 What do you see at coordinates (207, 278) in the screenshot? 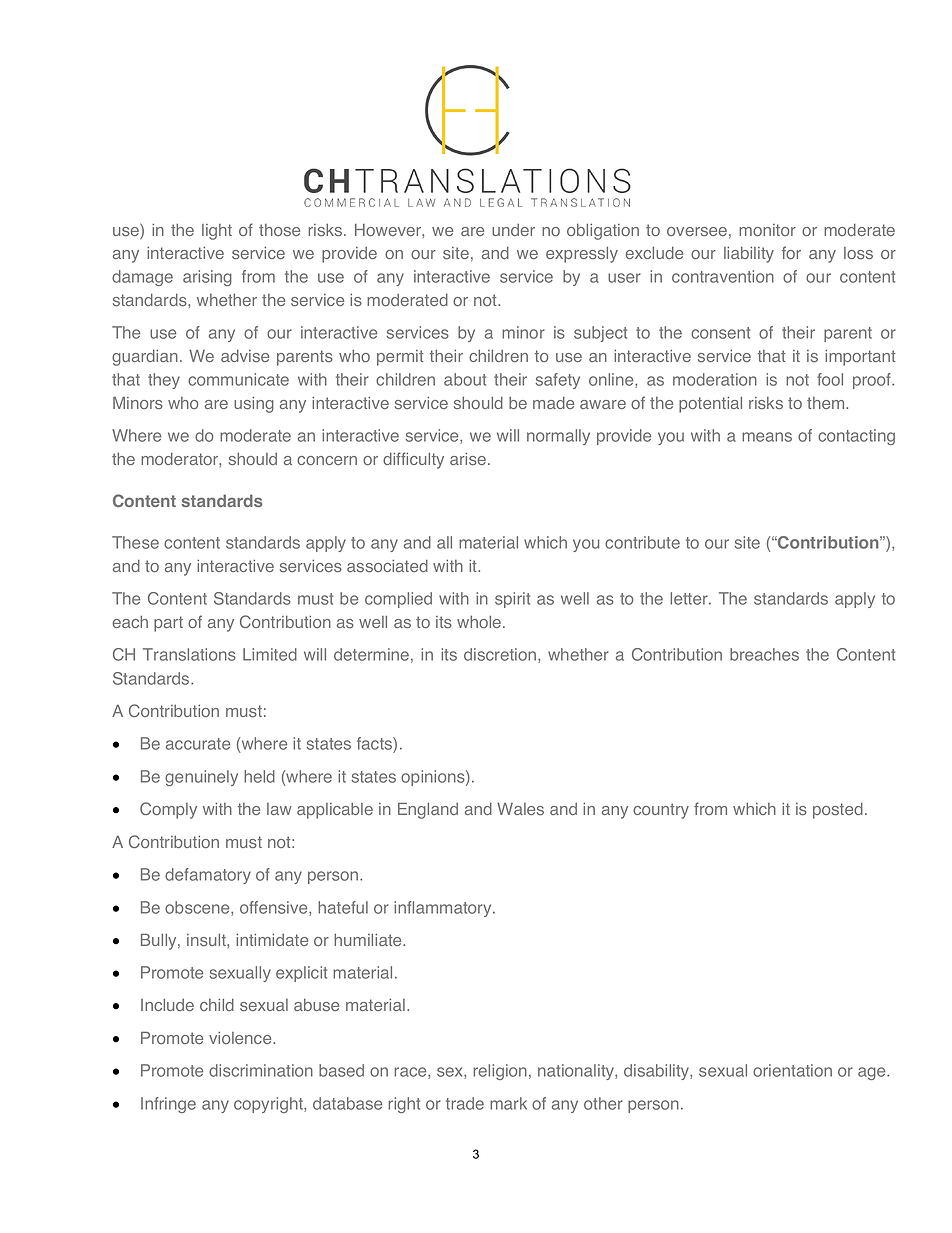
I see `arising` at bounding box center [207, 278].
